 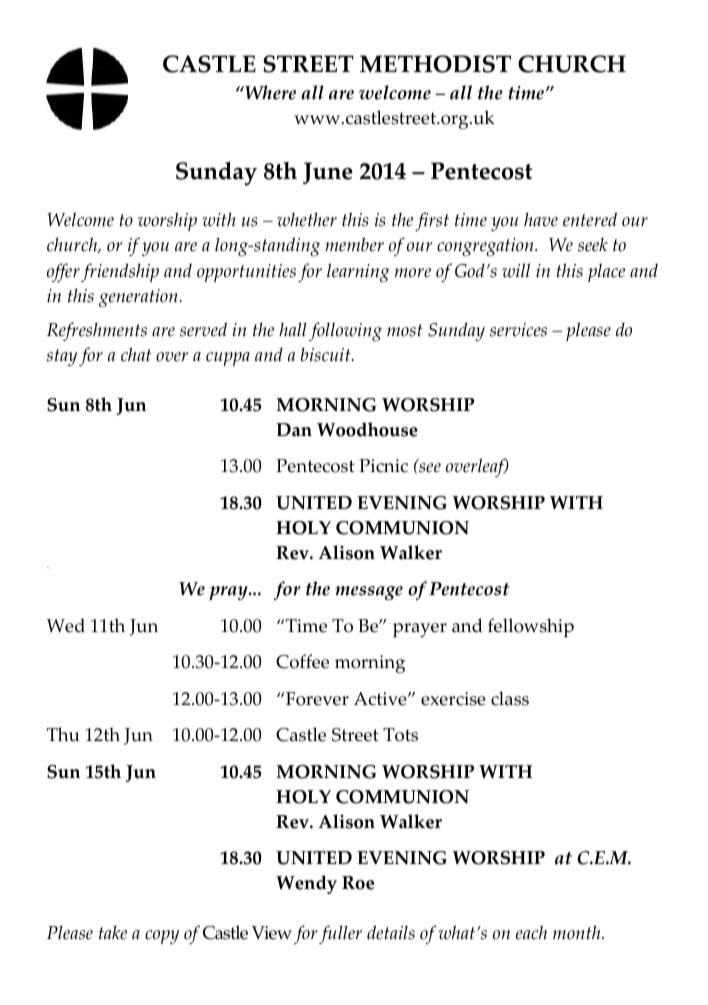 I want to click on Where, so click(x=269, y=92).
